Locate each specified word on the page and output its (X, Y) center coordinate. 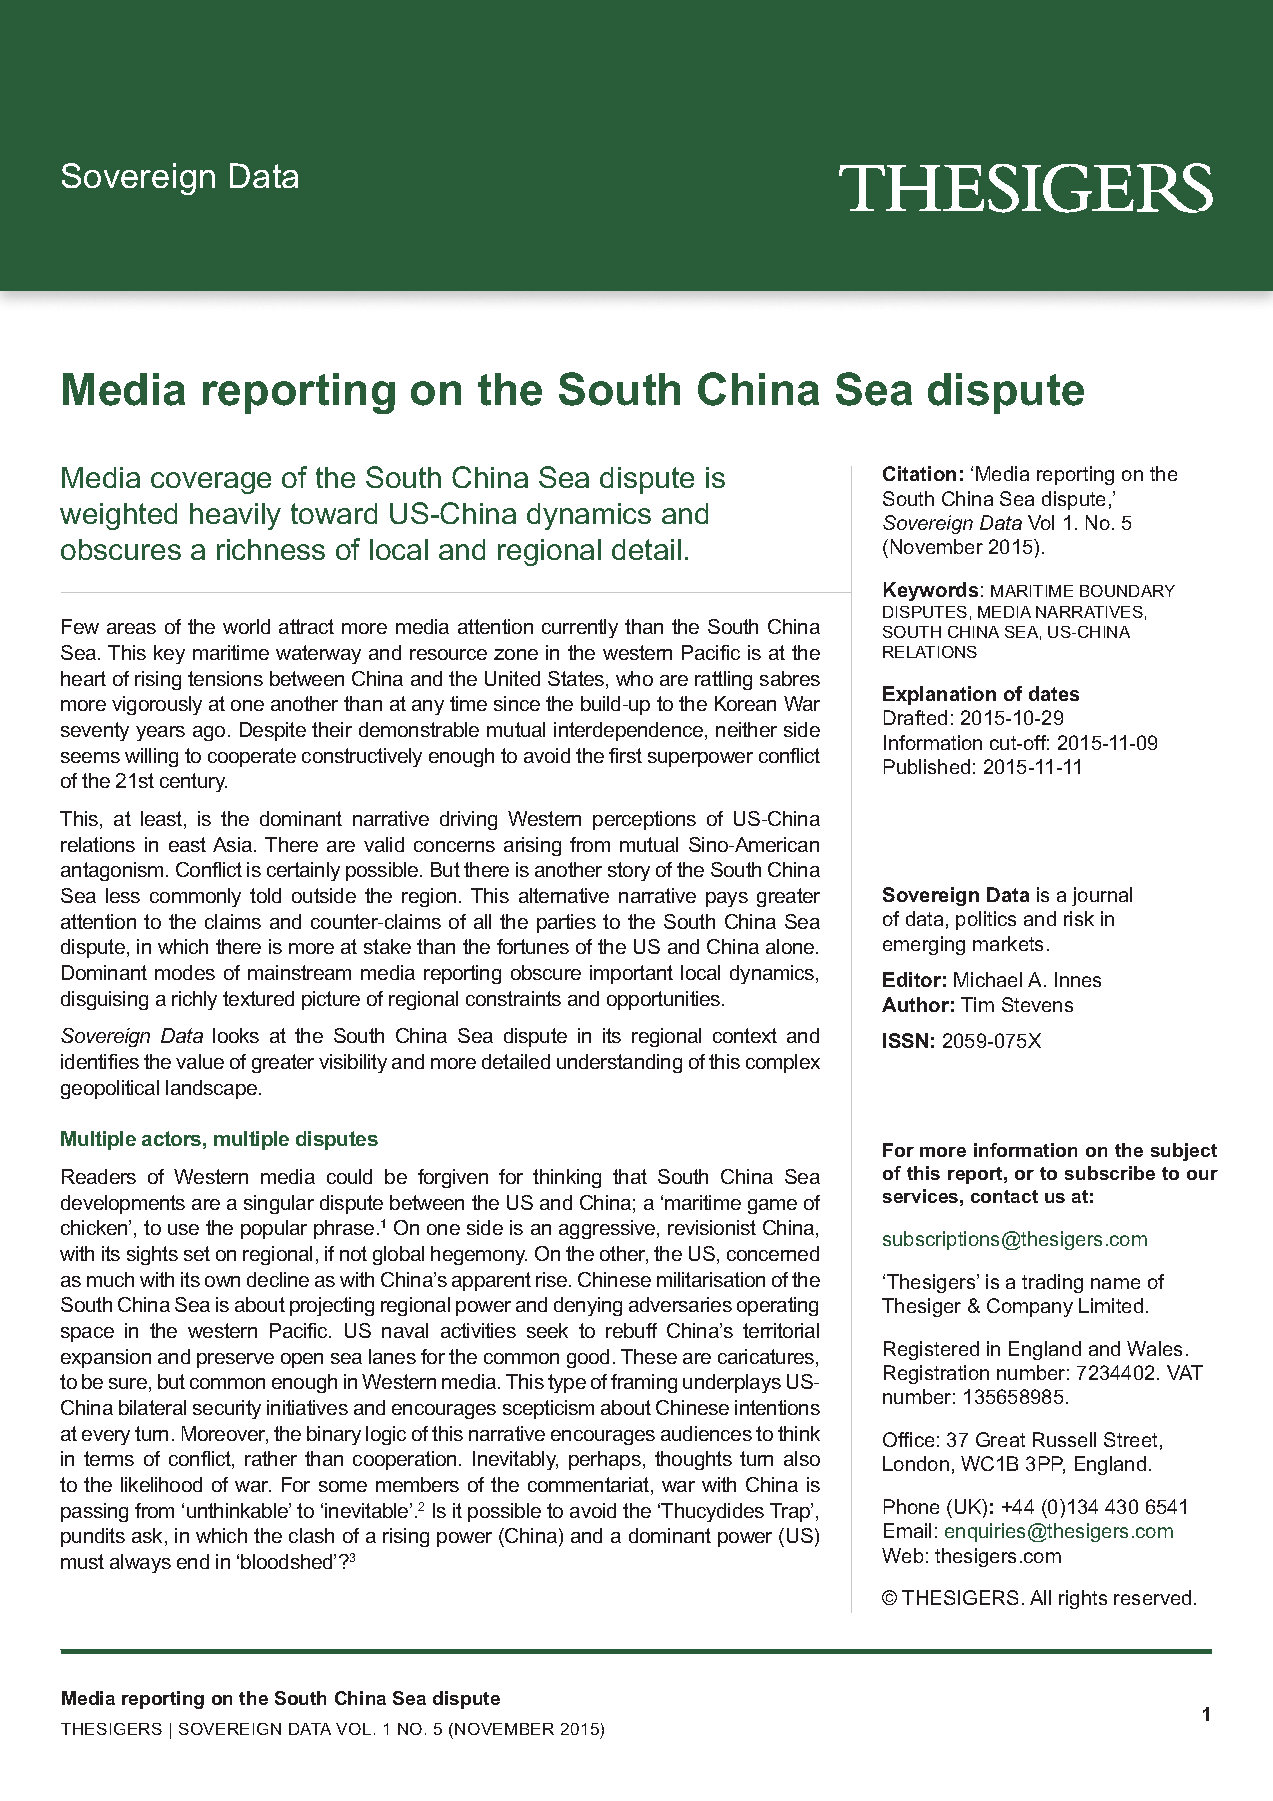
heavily (235, 516)
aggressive (608, 1229)
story (629, 871)
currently (580, 628)
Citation (919, 473)
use (183, 1229)
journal (1102, 896)
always (140, 1563)
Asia (234, 844)
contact (1004, 1196)
